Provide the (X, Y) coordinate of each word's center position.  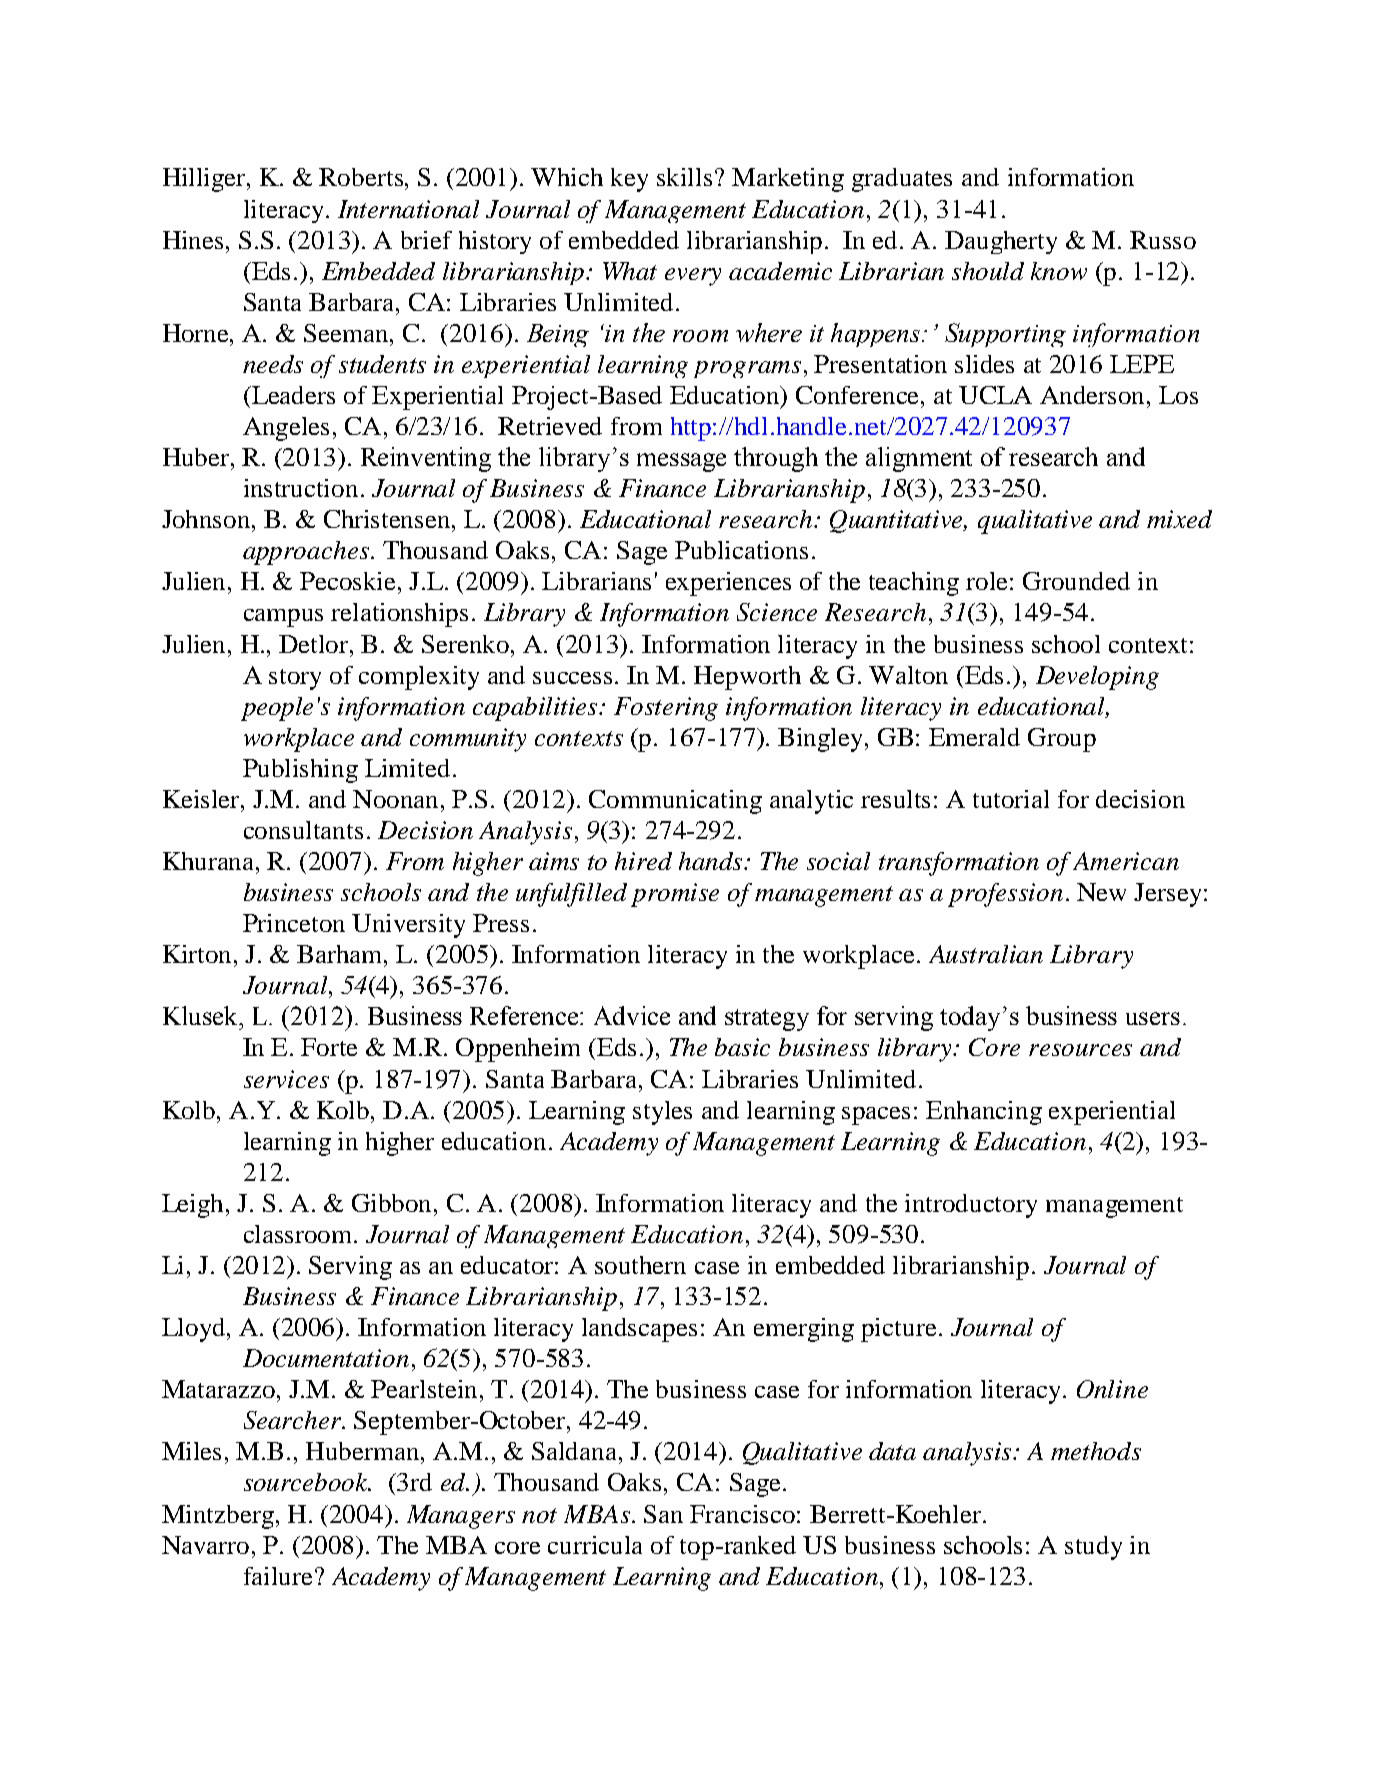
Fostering (666, 709)
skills (684, 177)
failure (278, 1576)
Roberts (362, 177)
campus (283, 618)
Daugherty (1001, 242)
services (286, 1079)
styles (662, 1113)
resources (1080, 1050)
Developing (1097, 678)
